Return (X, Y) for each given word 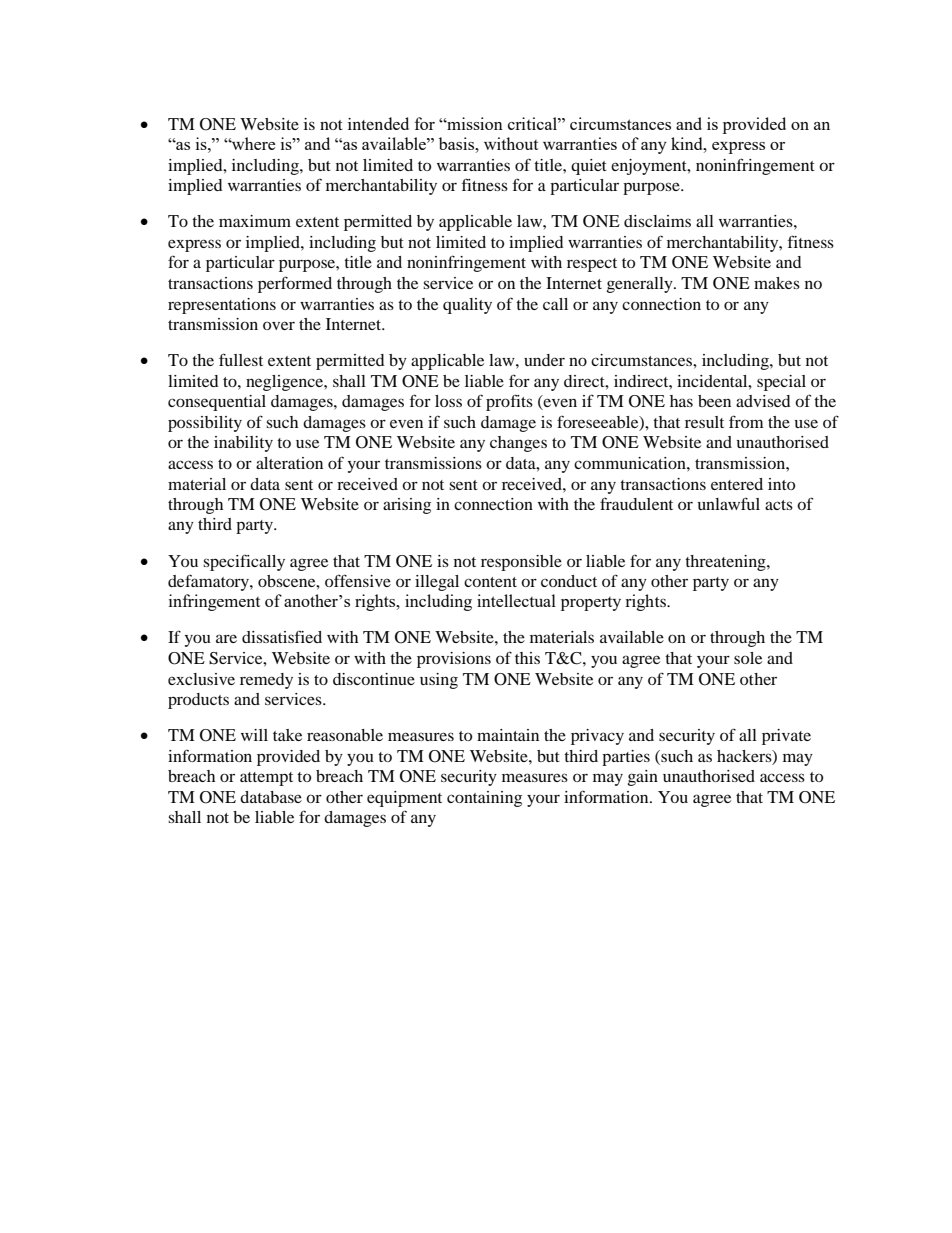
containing (484, 799)
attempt (266, 779)
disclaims (657, 221)
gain (643, 778)
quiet (589, 167)
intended (378, 123)
